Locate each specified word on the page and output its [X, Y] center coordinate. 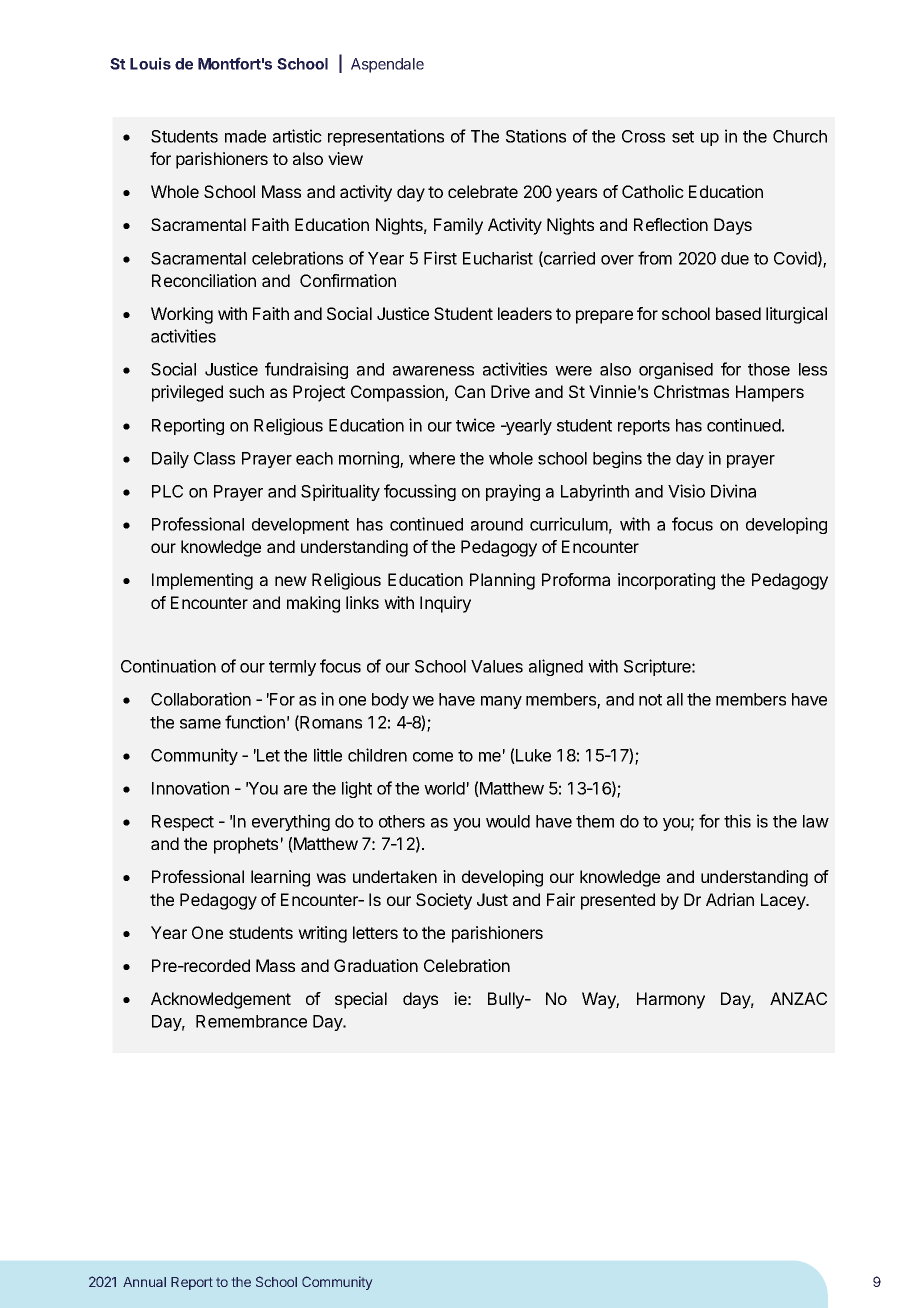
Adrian [730, 899]
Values [497, 666]
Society [444, 901]
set [683, 137]
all [675, 699]
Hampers [770, 393]
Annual [144, 1282]
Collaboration [201, 699]
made [245, 136]
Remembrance [251, 1021]
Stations [536, 136]
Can [470, 391]
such [246, 391]
